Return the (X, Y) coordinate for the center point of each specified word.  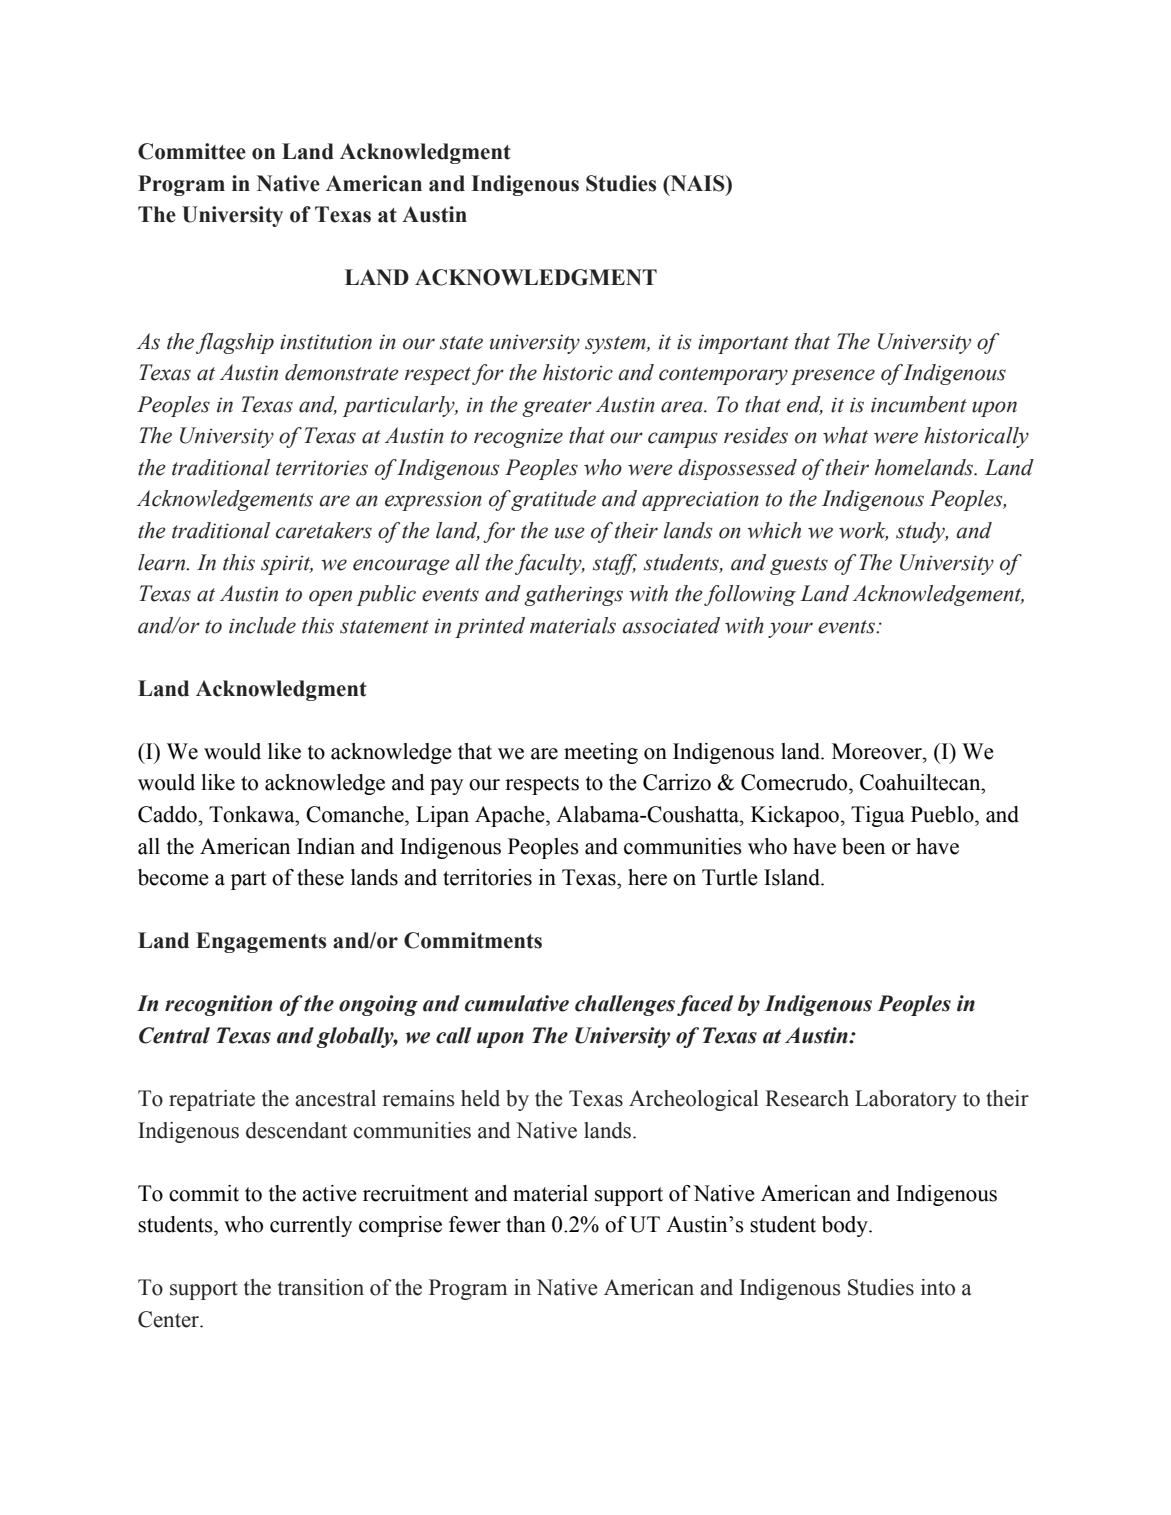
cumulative (517, 1003)
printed (490, 627)
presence (833, 377)
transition (321, 1287)
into (938, 1287)
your (790, 630)
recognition (218, 1005)
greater (557, 408)
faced (705, 1005)
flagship (235, 343)
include (262, 625)
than (526, 1224)
